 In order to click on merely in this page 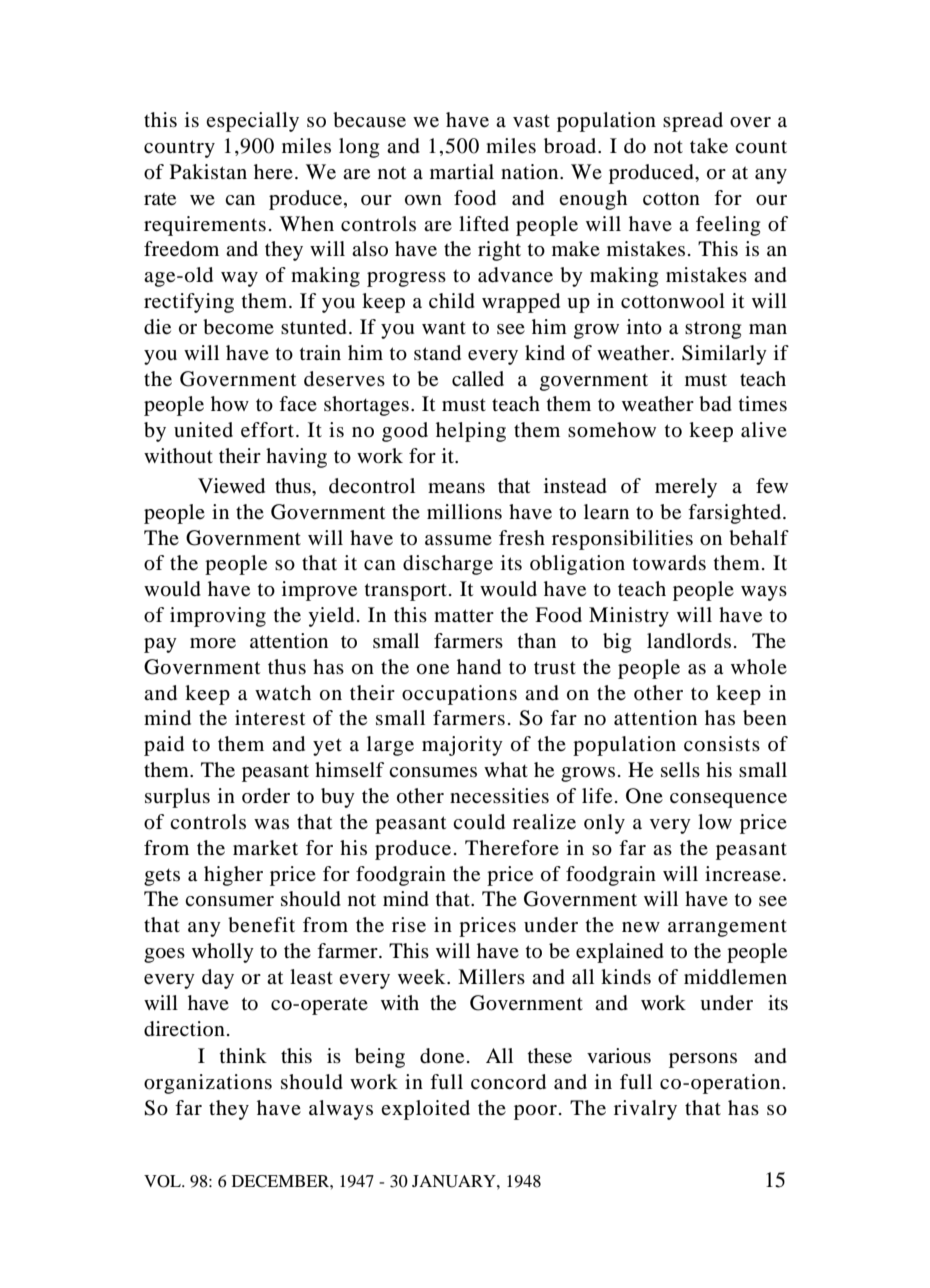, I will do `click(686, 488)`.
